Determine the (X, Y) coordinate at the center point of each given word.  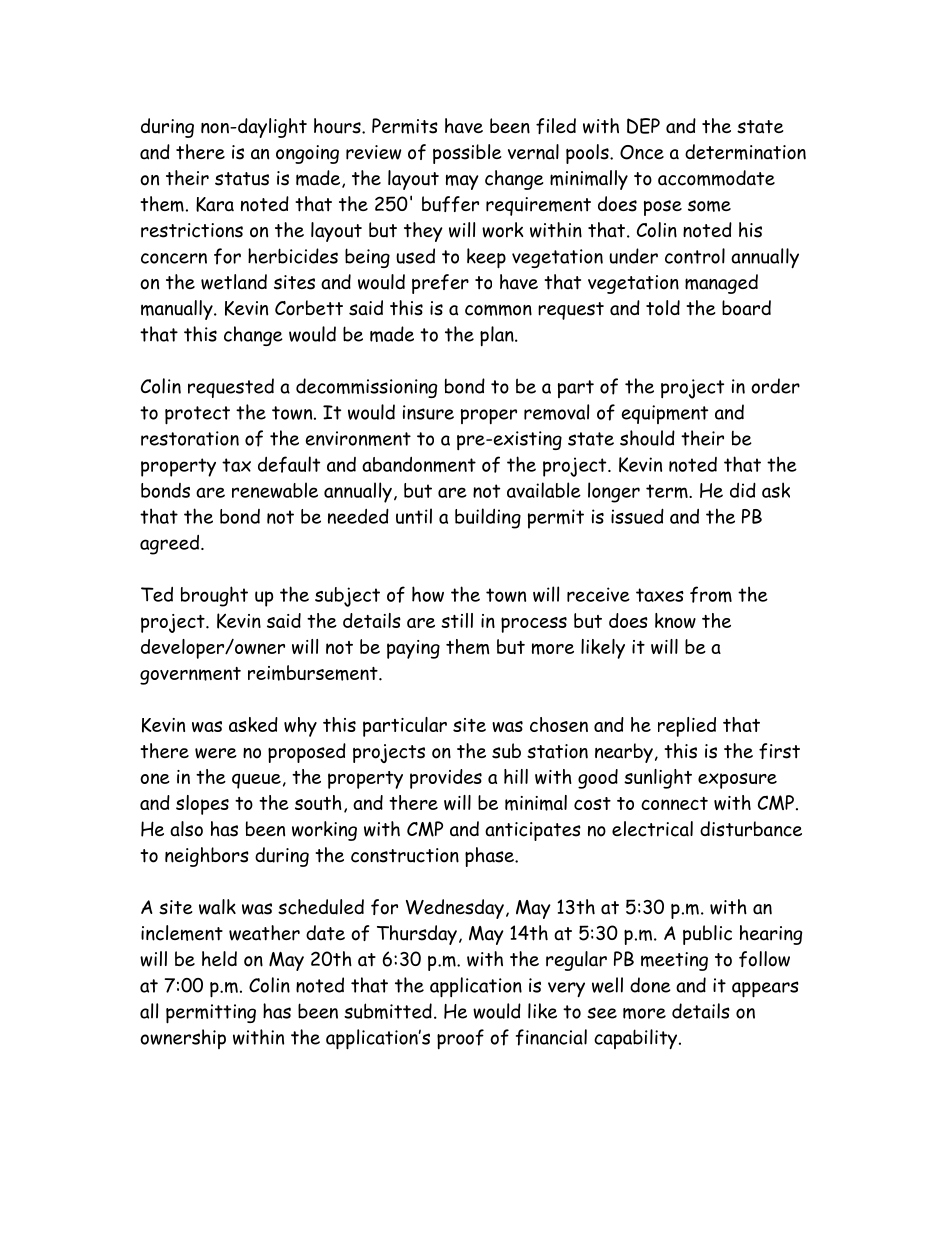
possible (467, 154)
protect (197, 415)
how (428, 594)
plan (498, 336)
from (711, 594)
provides (446, 779)
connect (674, 803)
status (242, 179)
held (219, 959)
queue (256, 781)
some (709, 206)
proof (460, 1039)
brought (214, 596)
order (775, 386)
